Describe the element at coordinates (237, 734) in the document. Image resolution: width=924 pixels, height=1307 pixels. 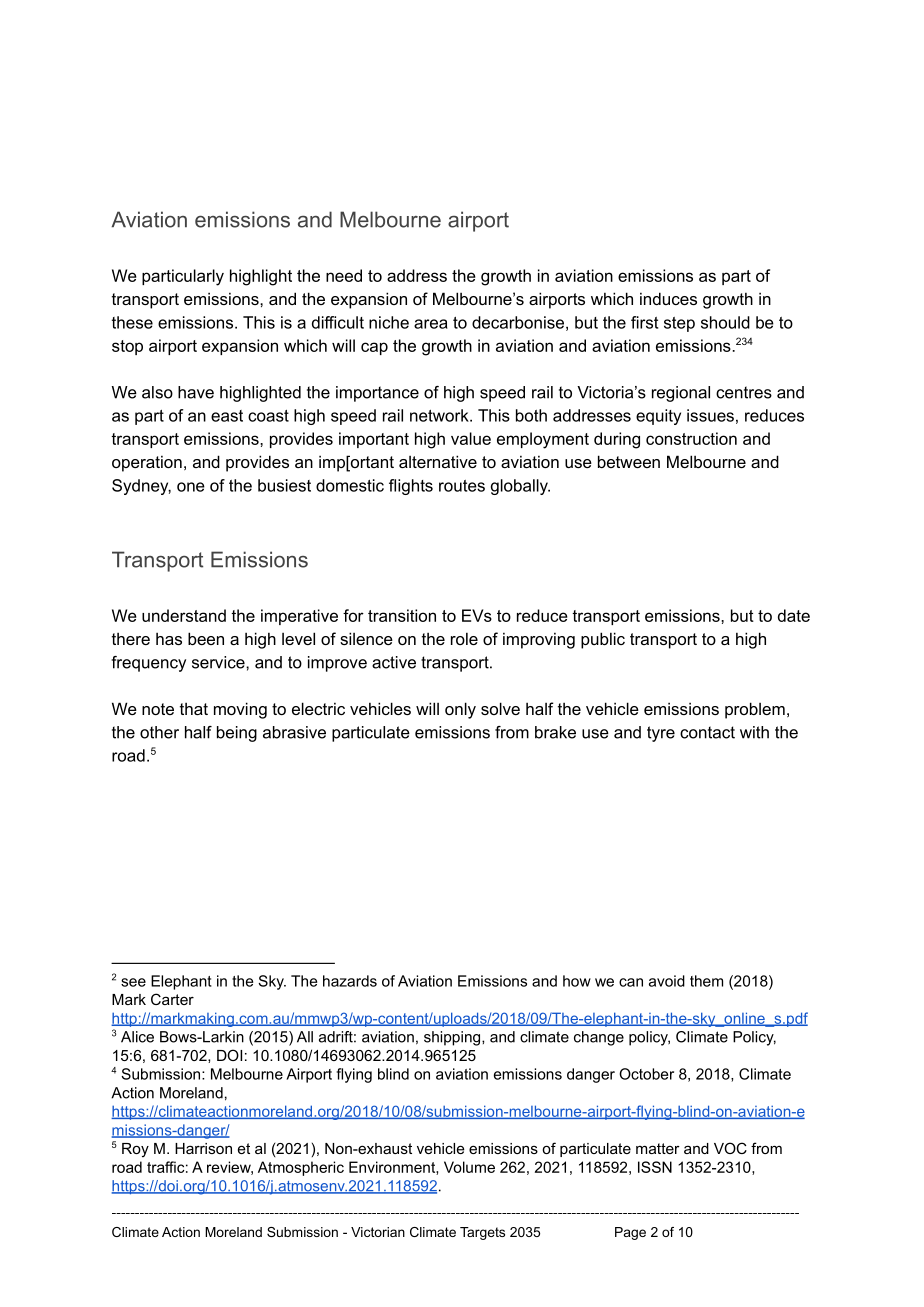
I see `being` at that location.
